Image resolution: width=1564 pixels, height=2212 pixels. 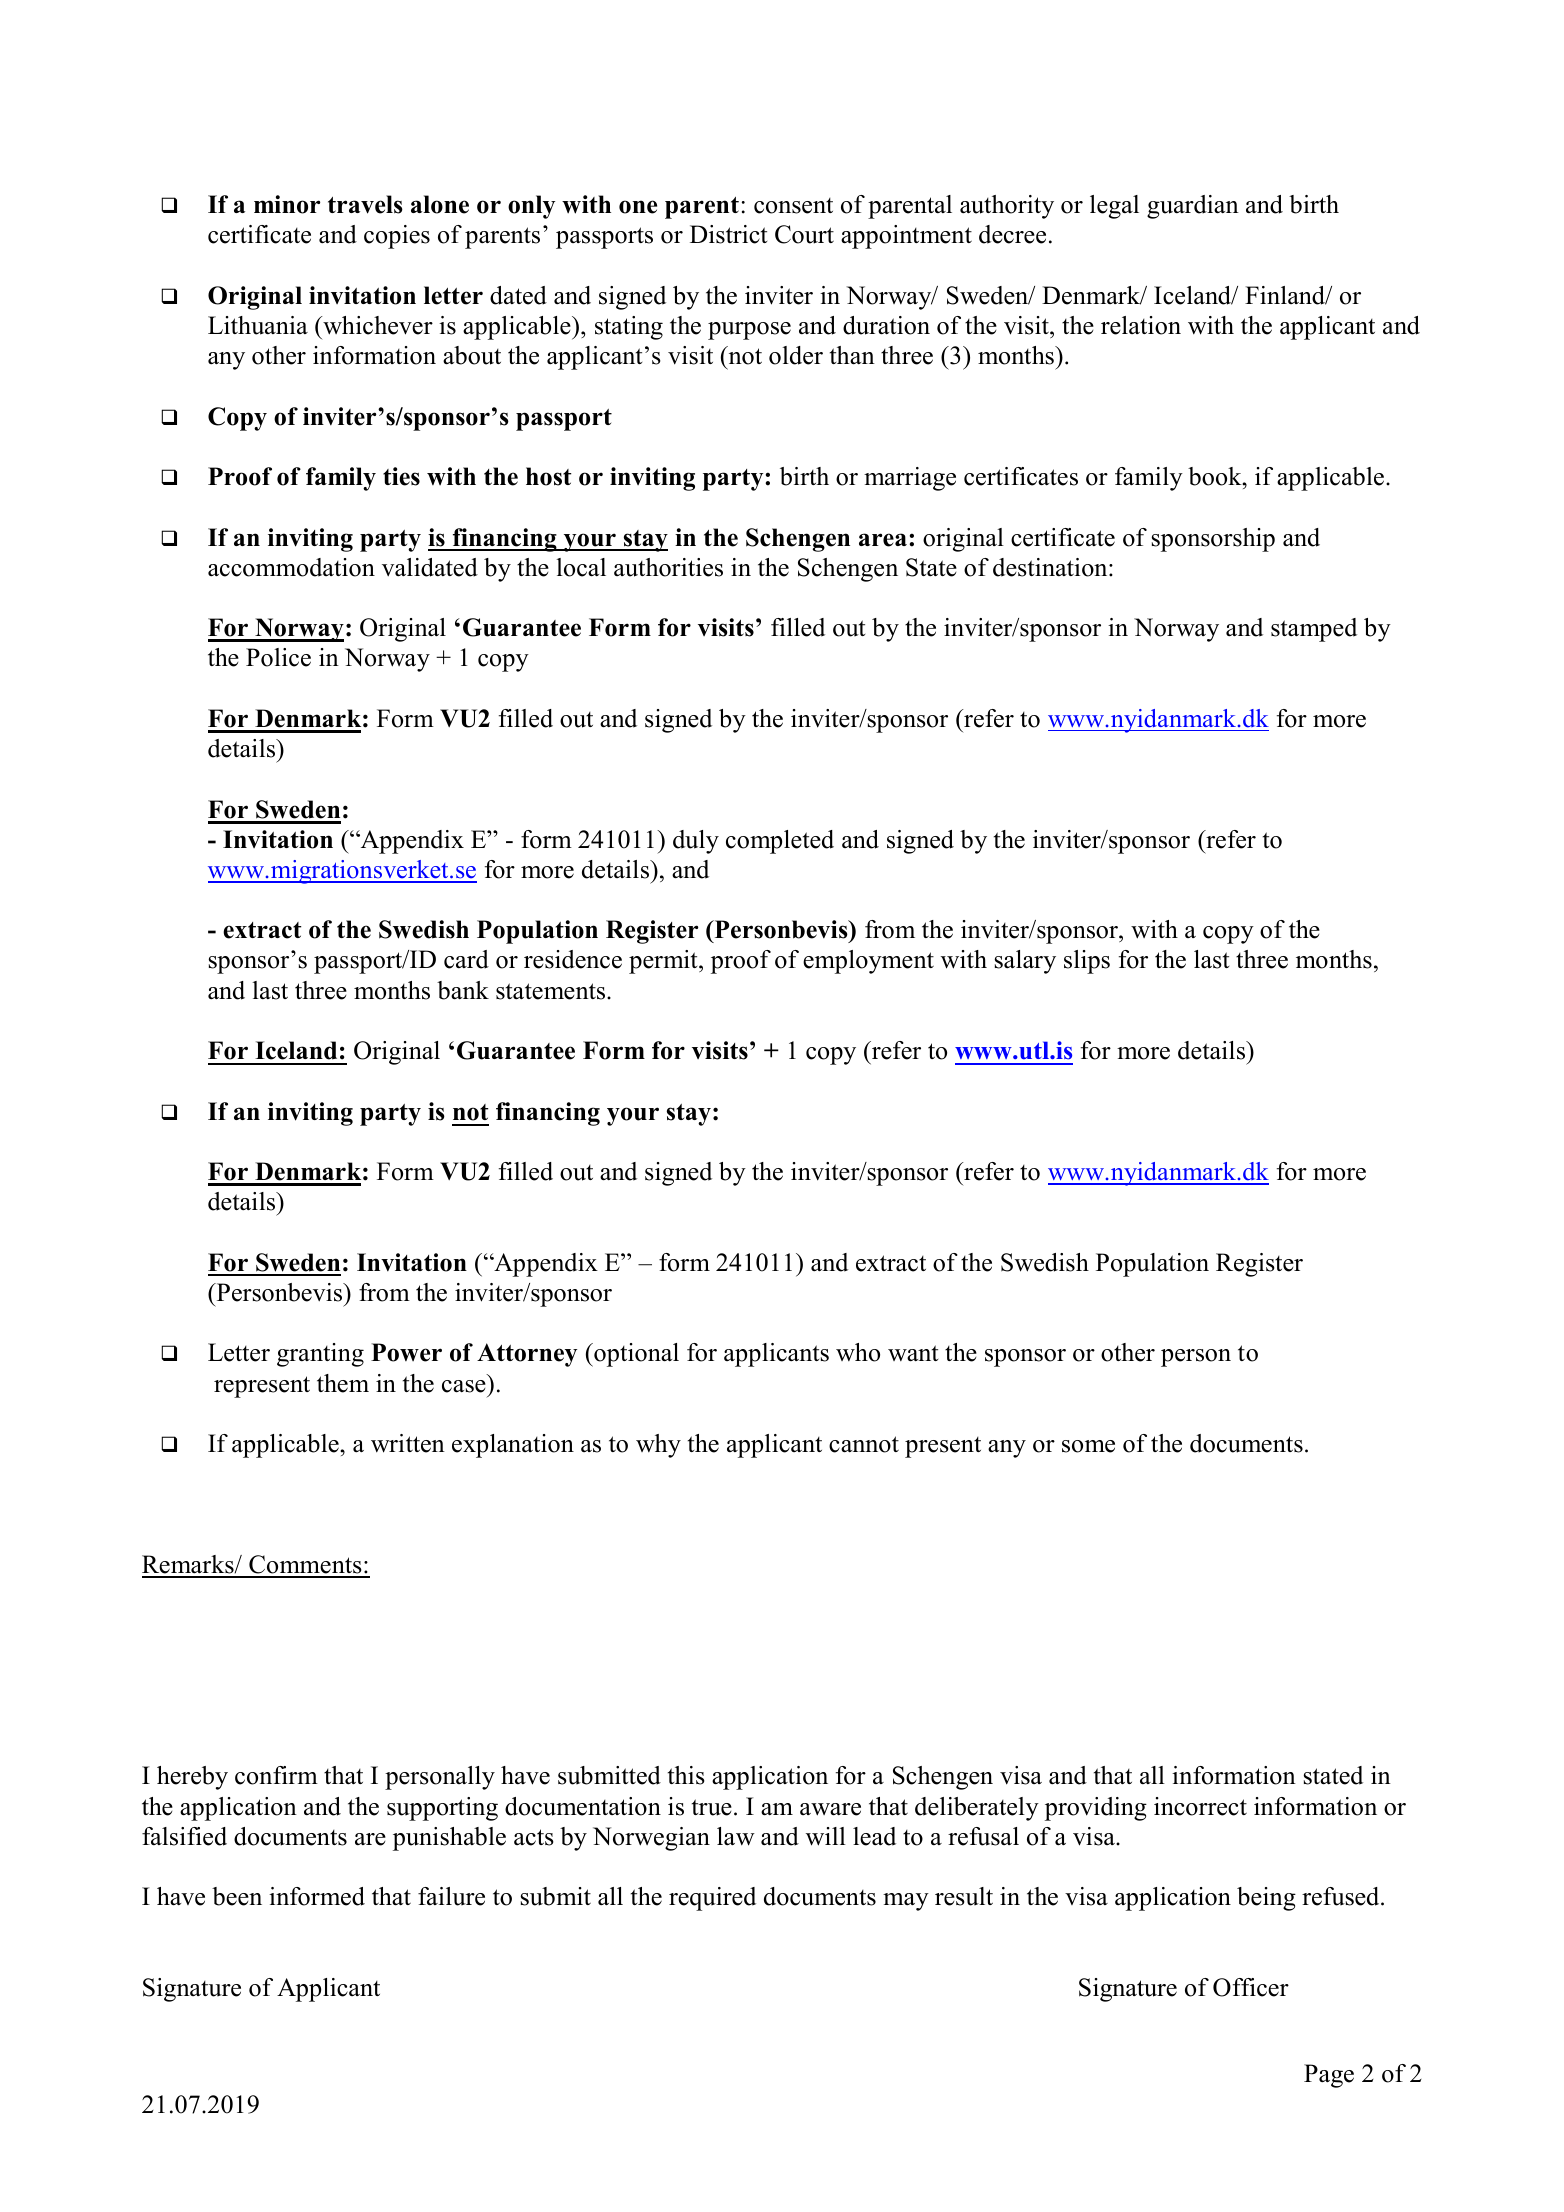 What do you see at coordinates (1251, 1987) in the screenshot?
I see `Officer` at bounding box center [1251, 1987].
